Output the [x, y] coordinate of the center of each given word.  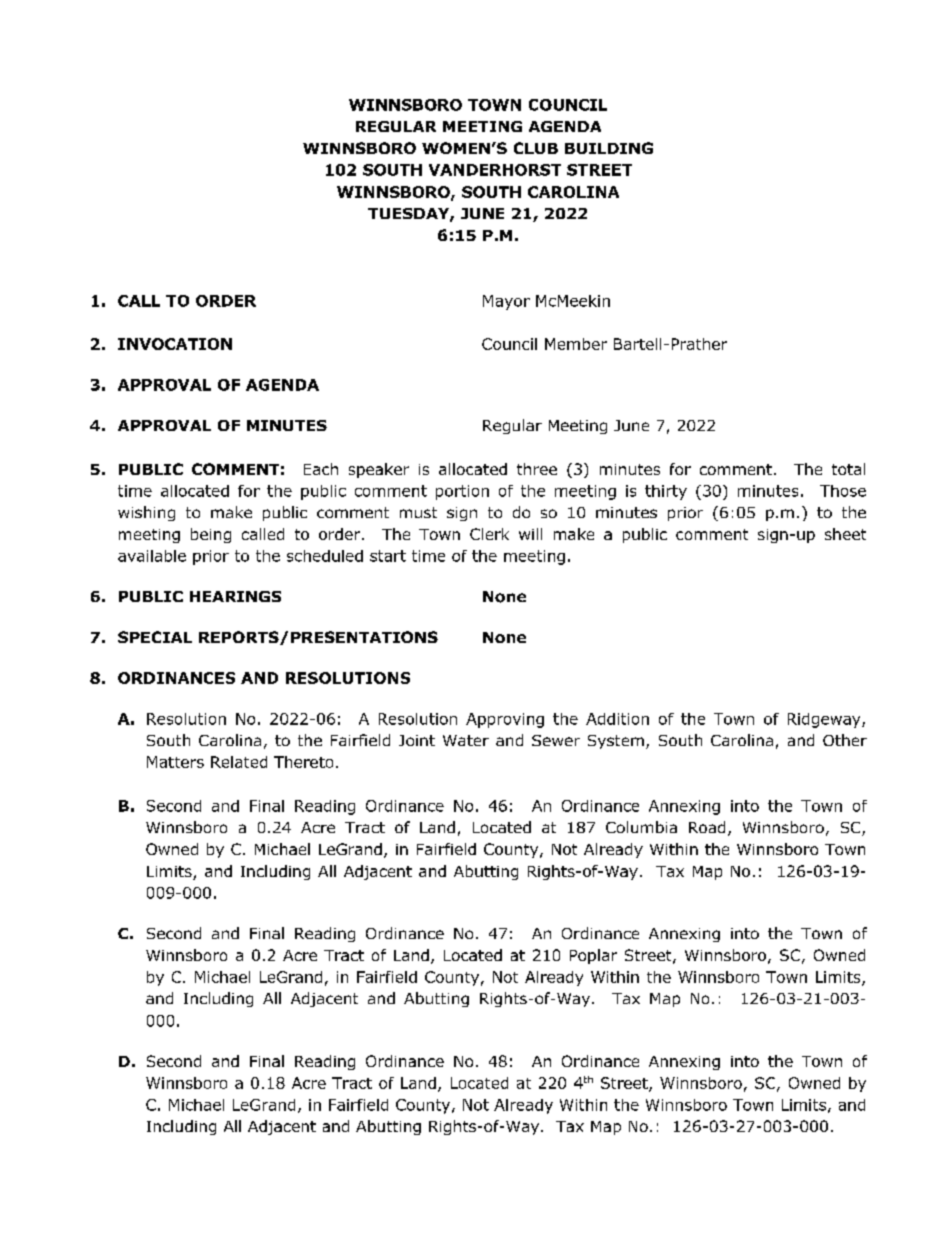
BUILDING [609, 148]
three [537, 469]
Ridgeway [825, 720]
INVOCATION [175, 344]
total [848, 469]
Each [321, 469]
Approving [505, 720]
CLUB [536, 148]
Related [239, 762]
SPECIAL [155, 637]
